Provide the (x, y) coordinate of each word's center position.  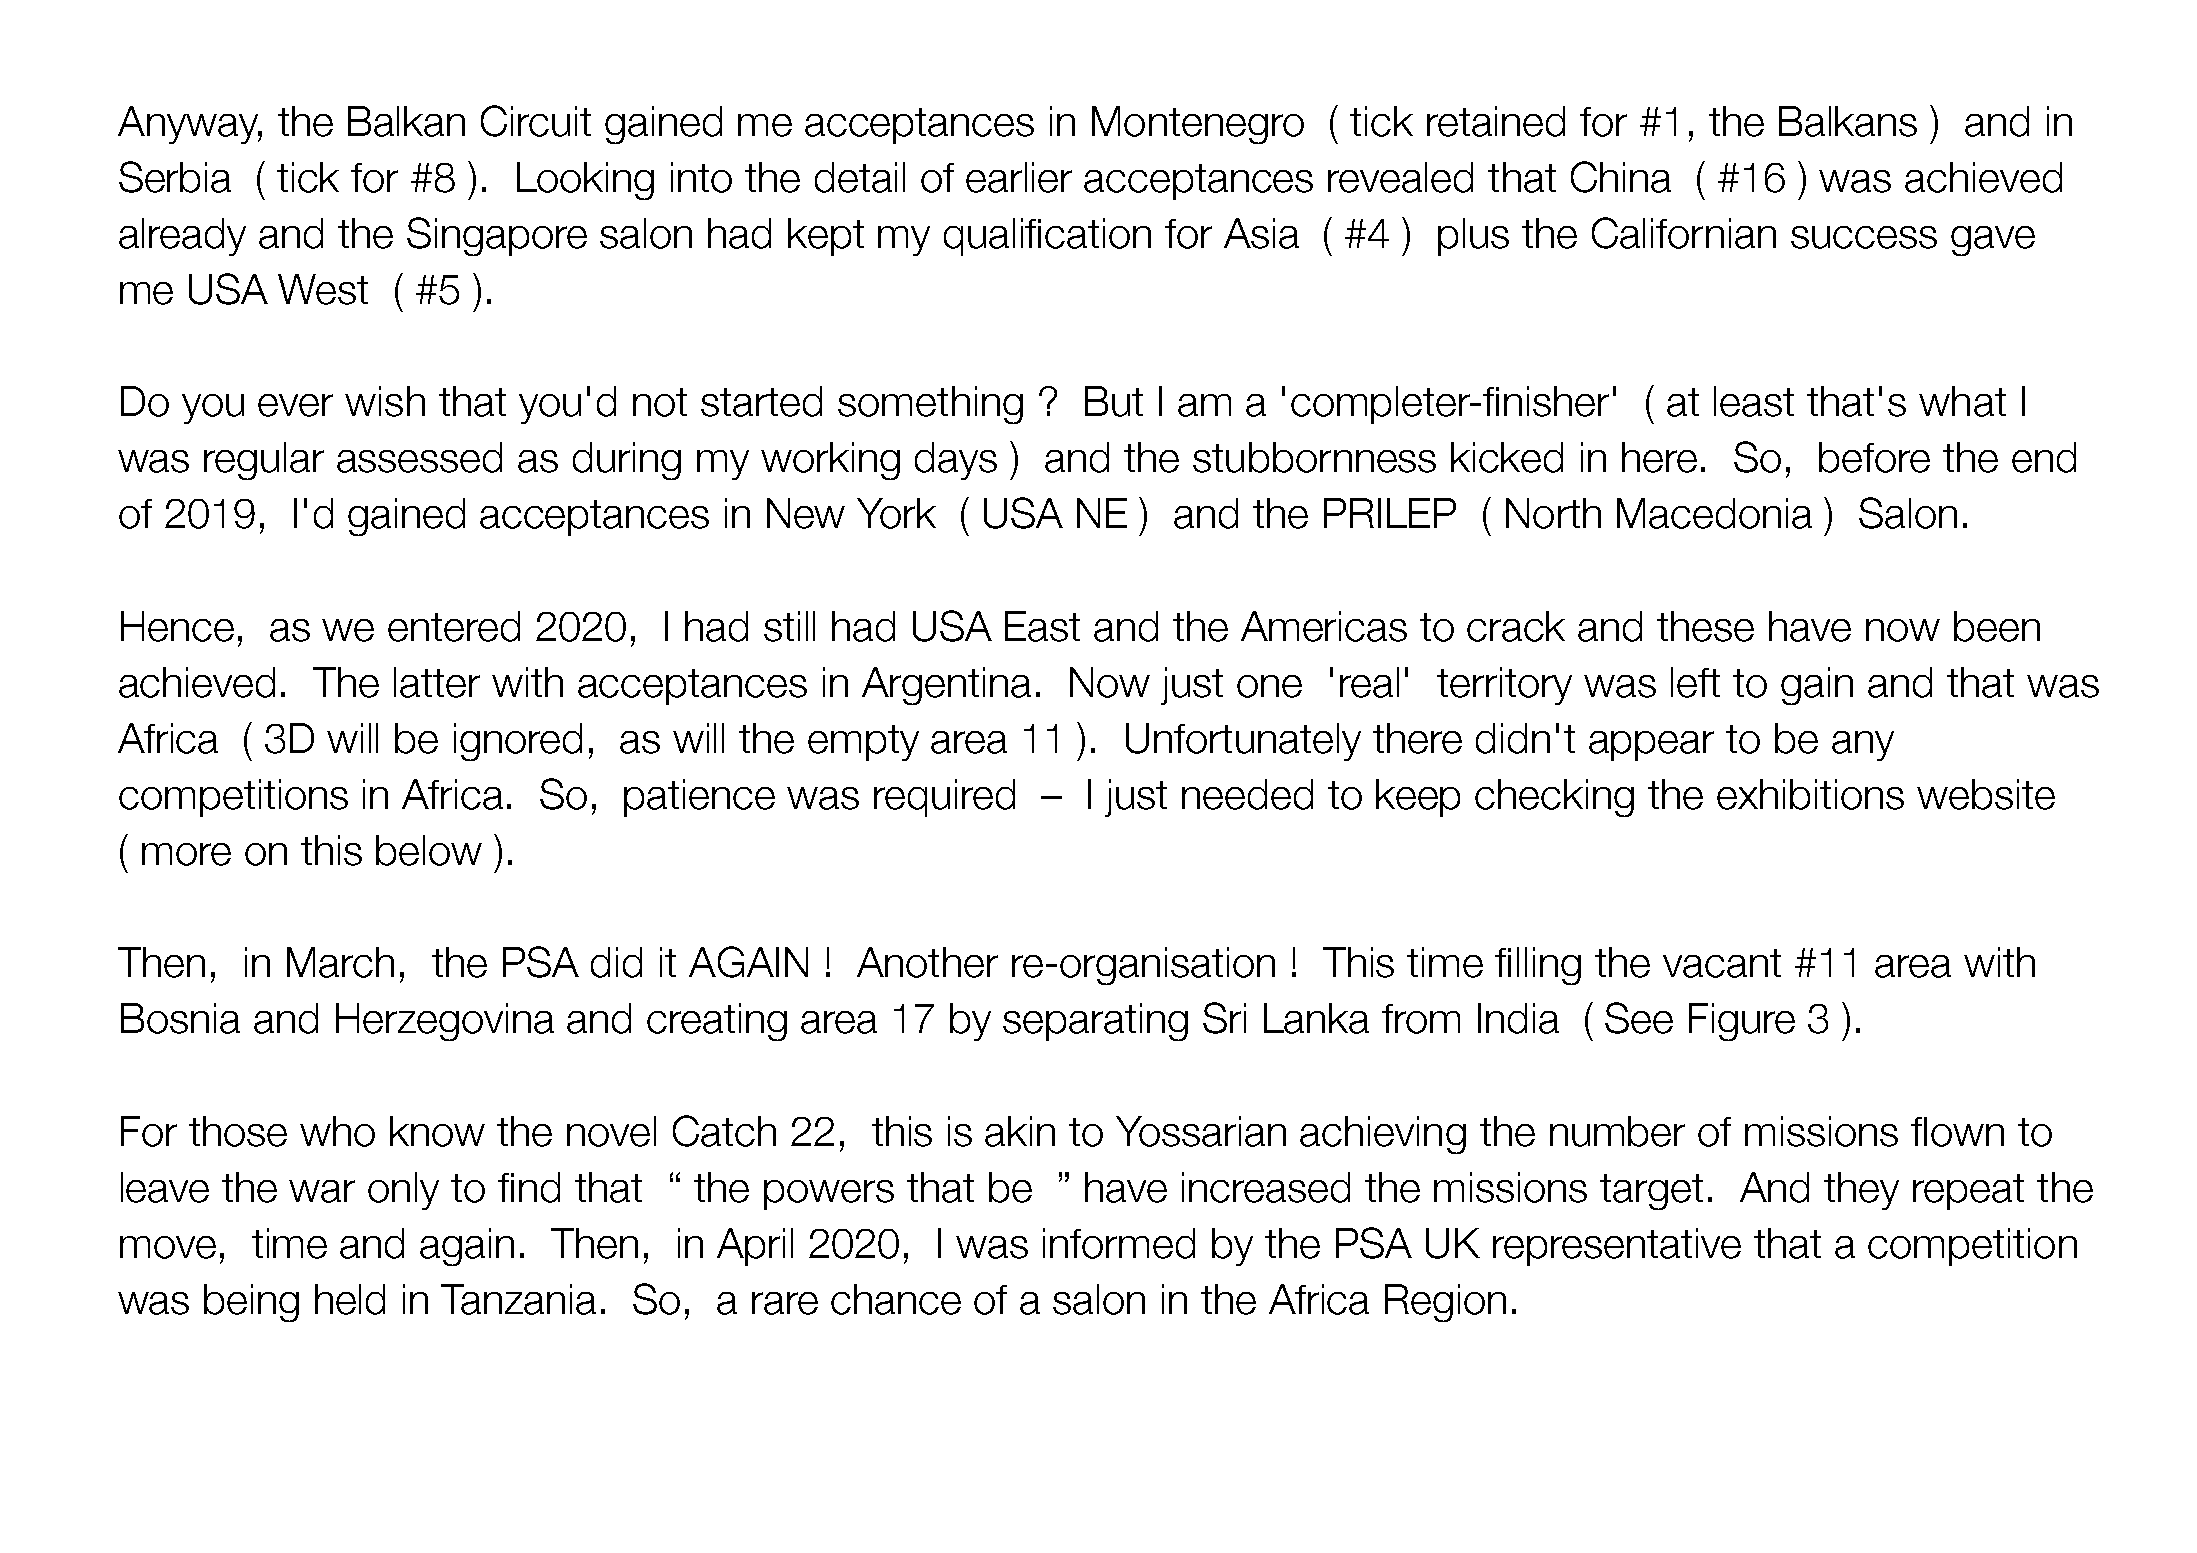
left (1695, 682)
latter (437, 682)
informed (1119, 1243)
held (350, 1299)
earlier (1019, 177)
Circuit (536, 121)
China (1621, 177)
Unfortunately (1243, 742)
